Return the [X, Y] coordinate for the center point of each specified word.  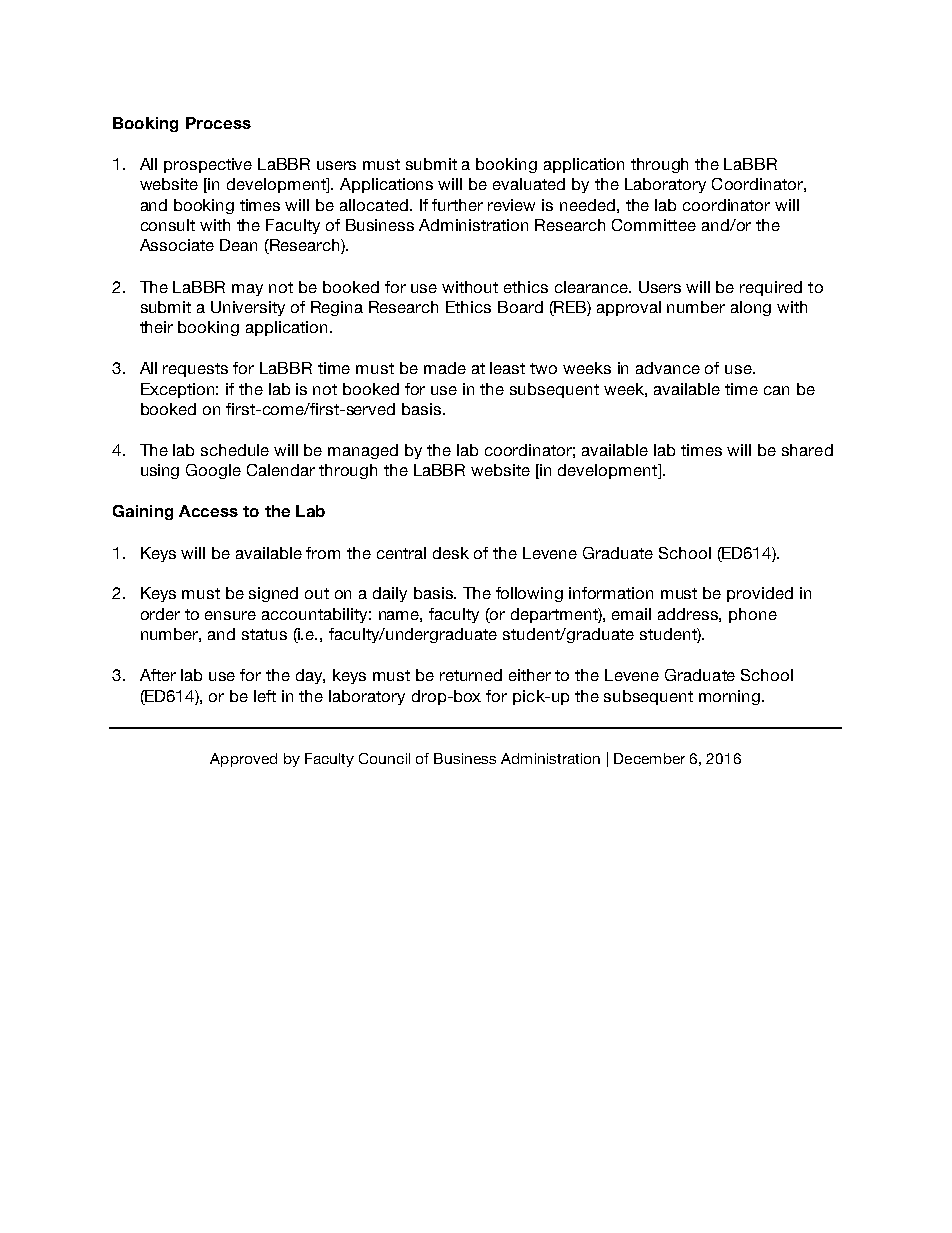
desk [451, 553]
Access [208, 511]
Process [218, 123]
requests [195, 370]
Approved [243, 760]
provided [760, 594]
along [751, 308]
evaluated [529, 184]
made [445, 368]
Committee [654, 225]
